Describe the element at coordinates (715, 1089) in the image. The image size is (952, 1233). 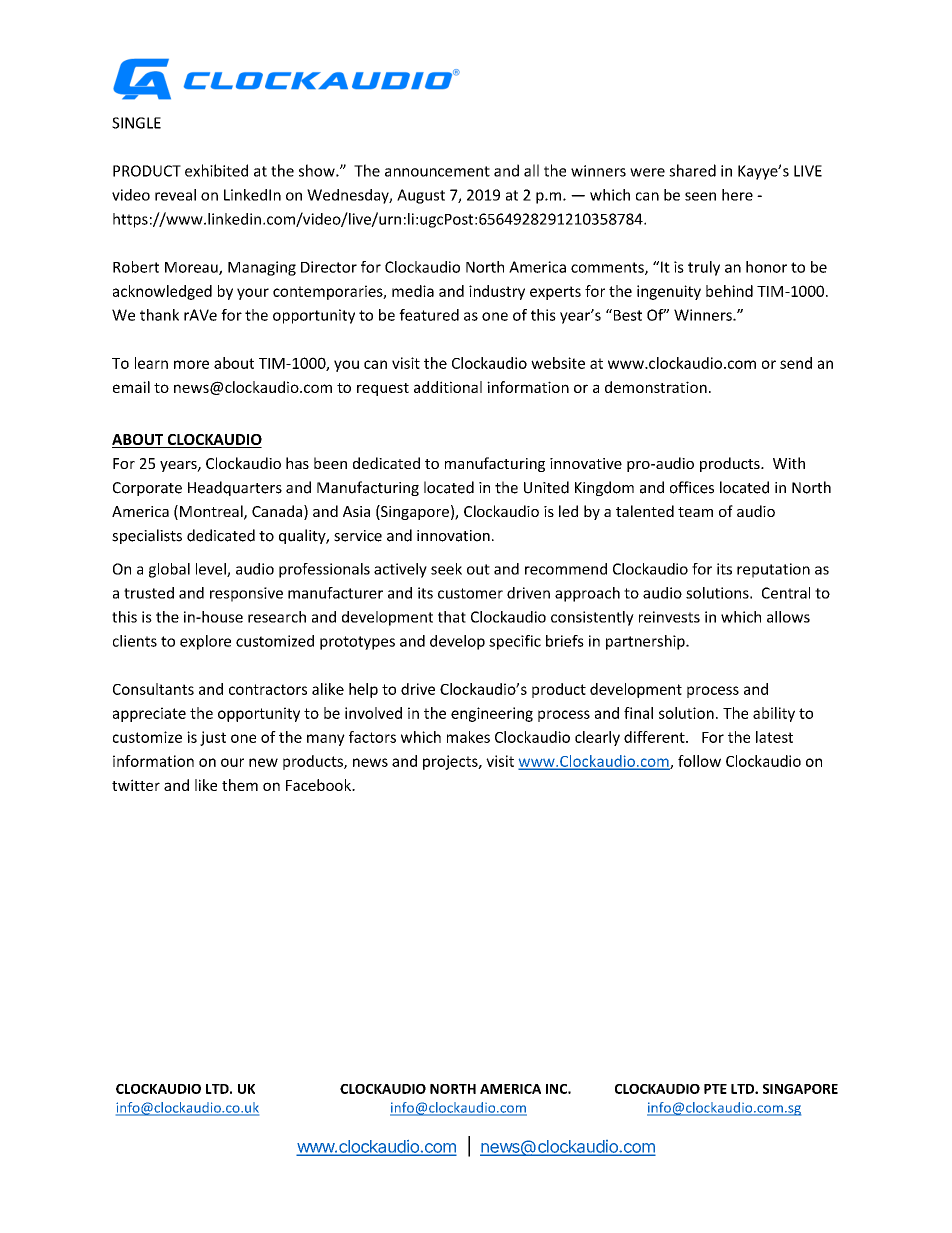
I see `PTE` at that location.
